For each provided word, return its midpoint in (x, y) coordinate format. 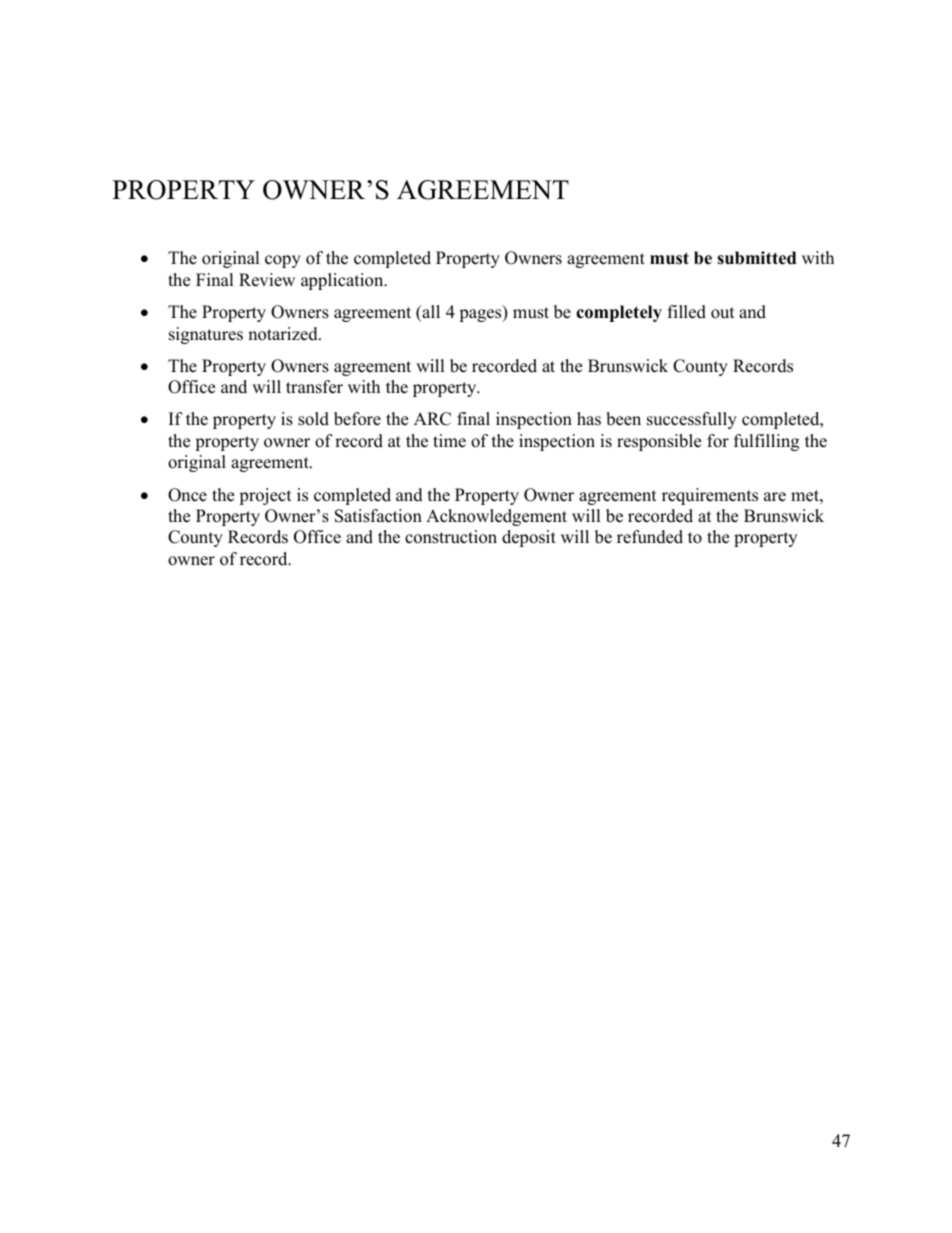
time (449, 441)
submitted (756, 258)
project (265, 496)
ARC (432, 419)
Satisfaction (378, 516)
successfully (692, 420)
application (343, 281)
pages (481, 315)
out (723, 313)
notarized (284, 334)
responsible (659, 442)
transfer (314, 387)
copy (283, 261)
